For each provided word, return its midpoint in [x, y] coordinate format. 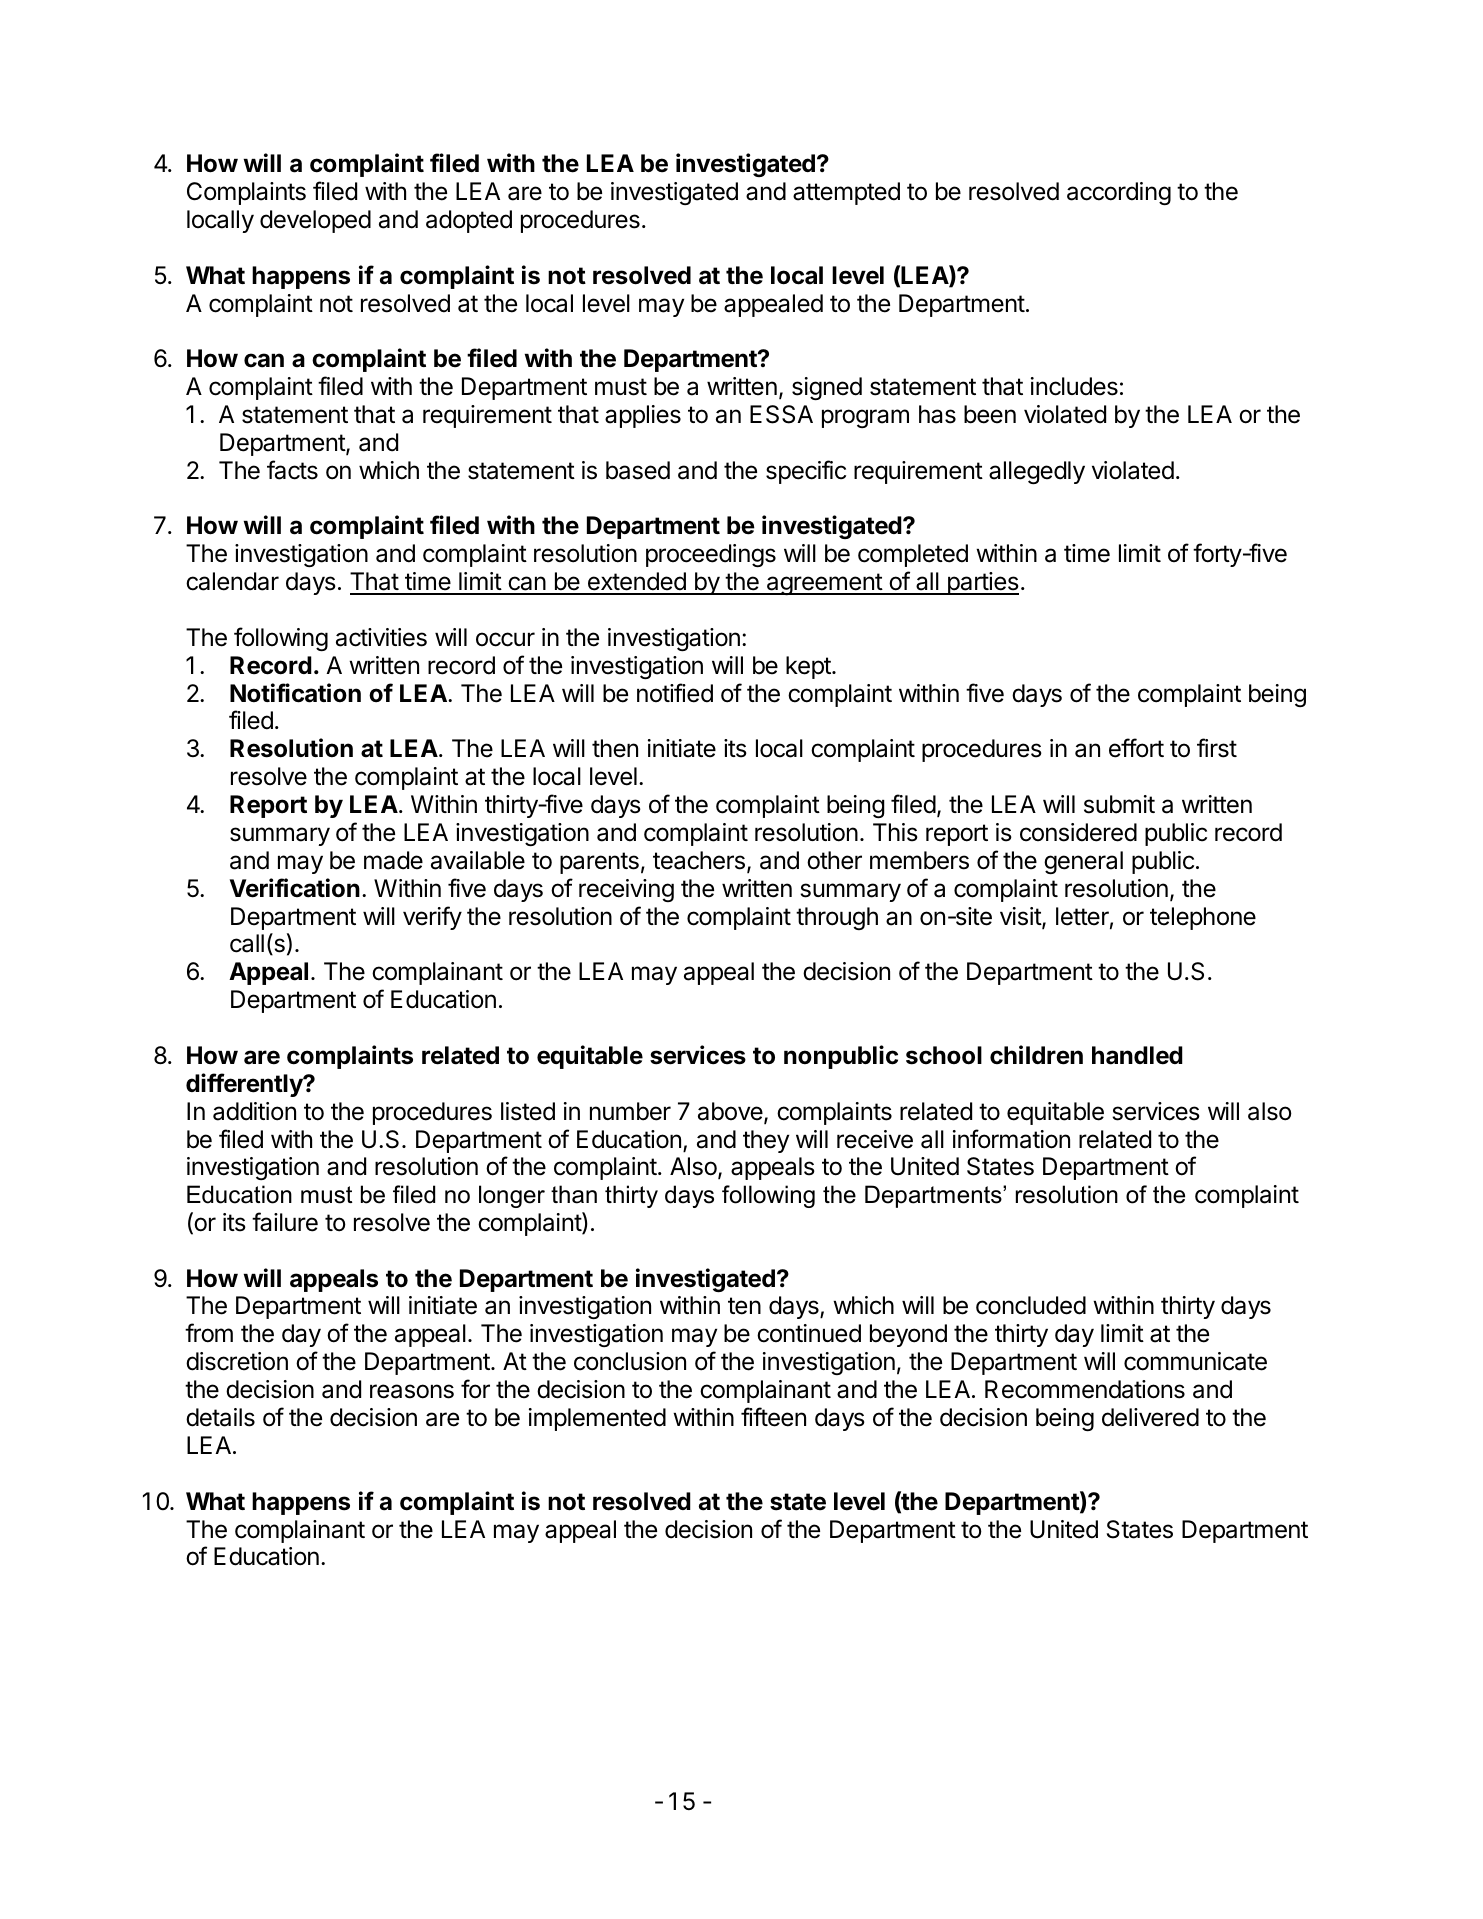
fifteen [773, 1417]
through [837, 918]
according [1119, 193]
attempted [846, 193]
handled [1137, 1055]
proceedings [711, 555]
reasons [412, 1391]
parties [982, 583]
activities [381, 637]
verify [432, 918]
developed [315, 221]
